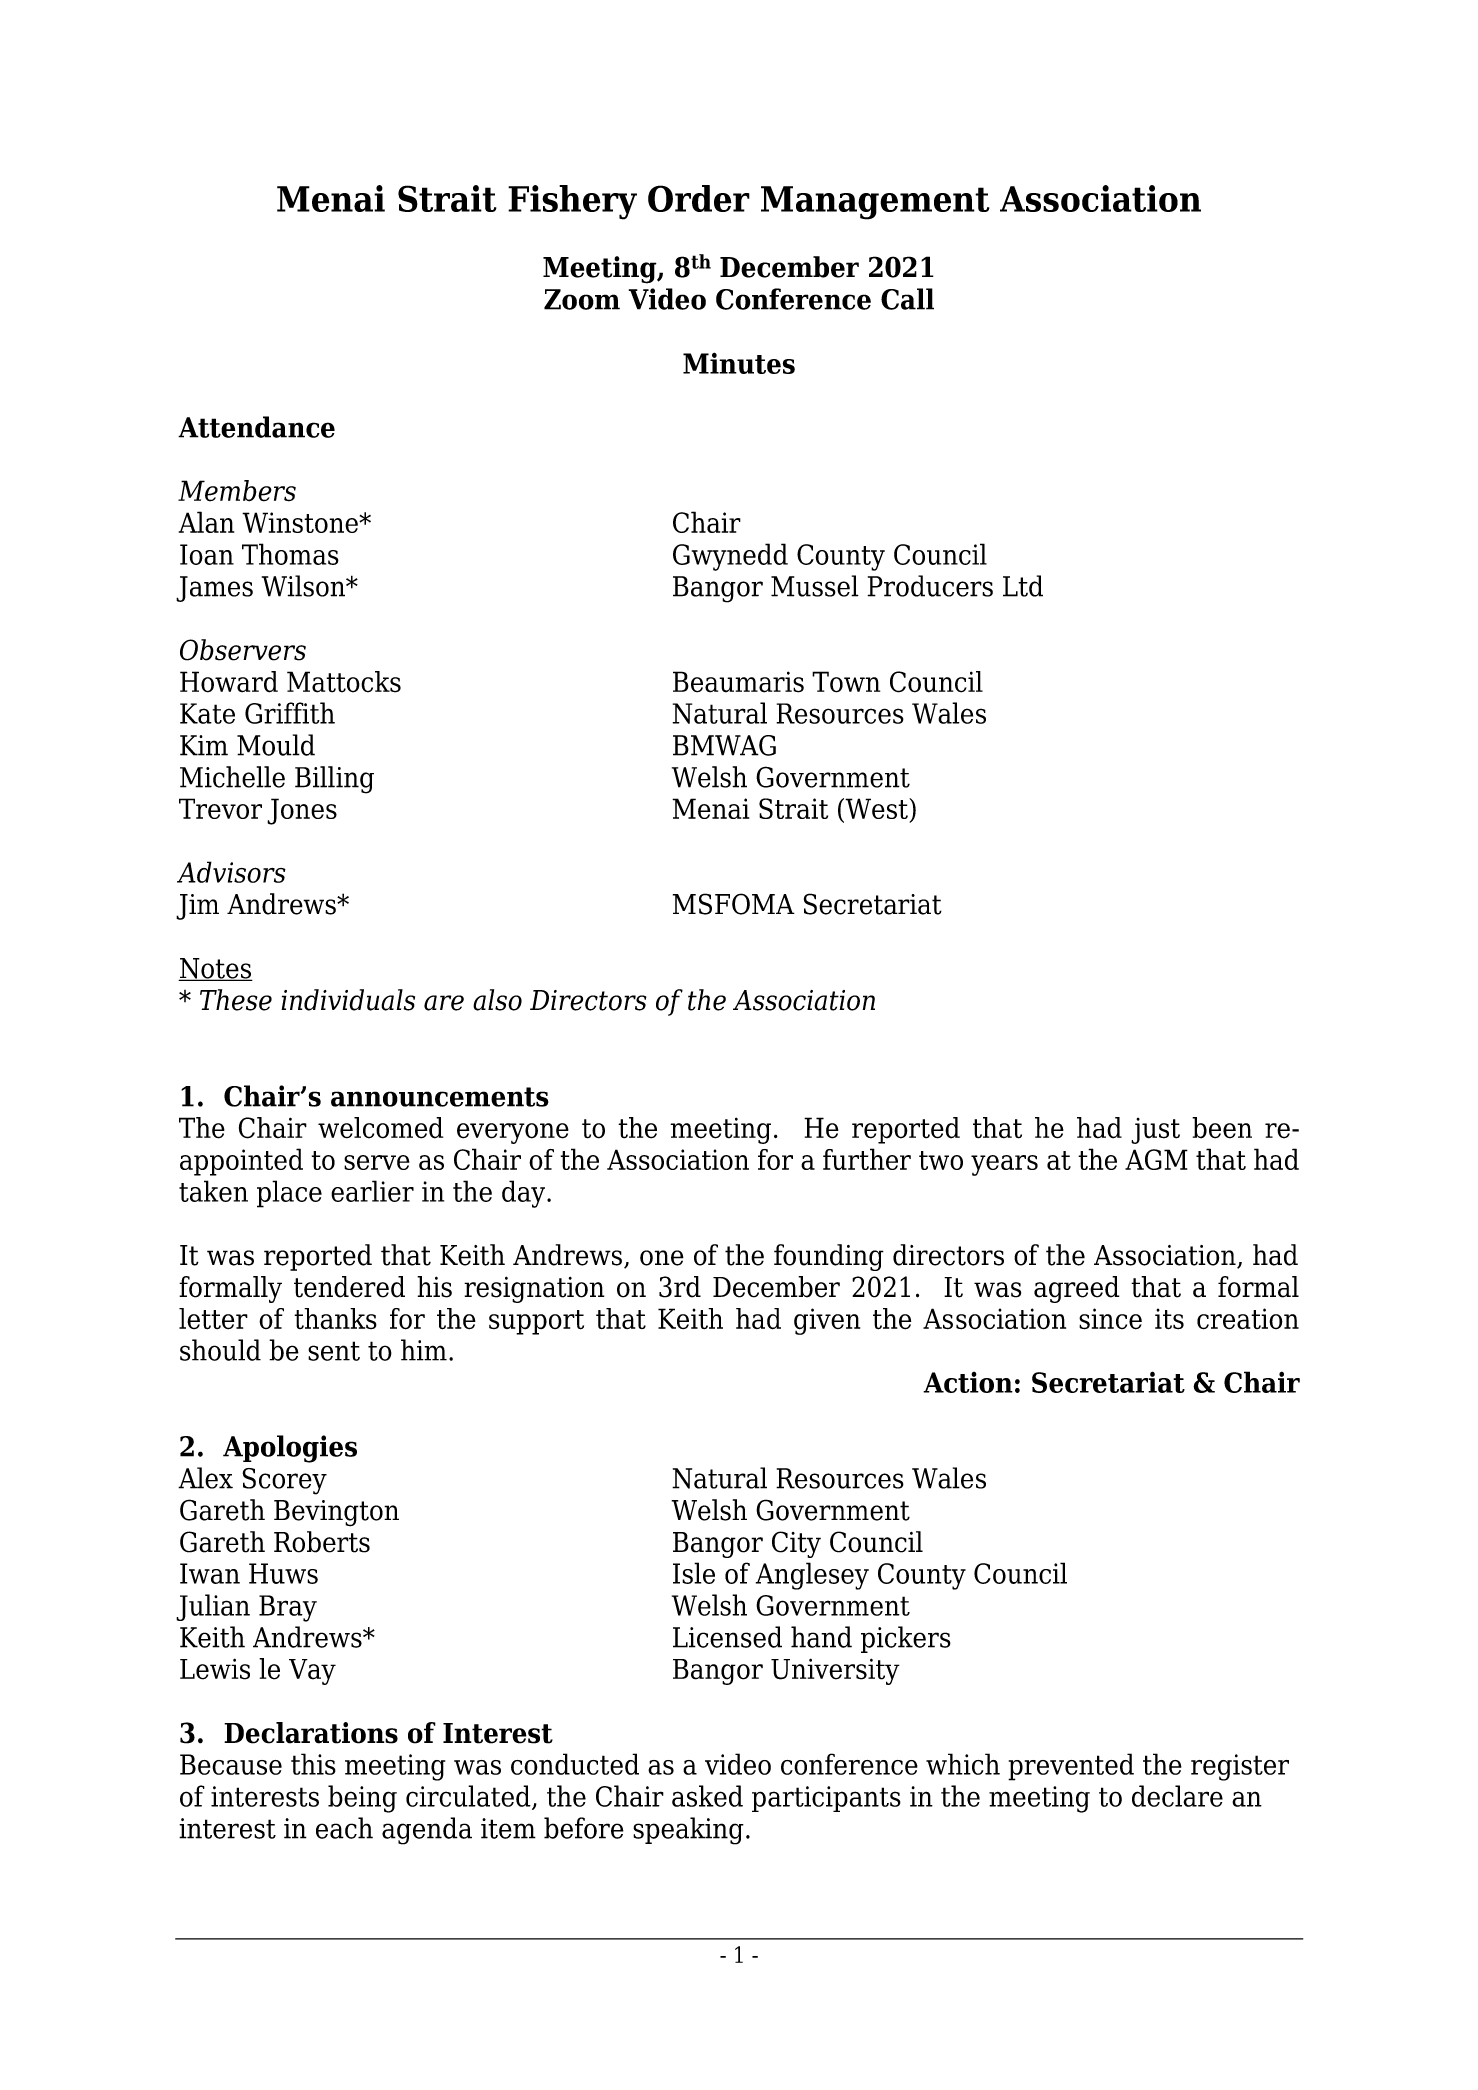 This page has width=1478, height=2090. Describe the element at coordinates (827, 1321) in the page. I see `given` at that location.
